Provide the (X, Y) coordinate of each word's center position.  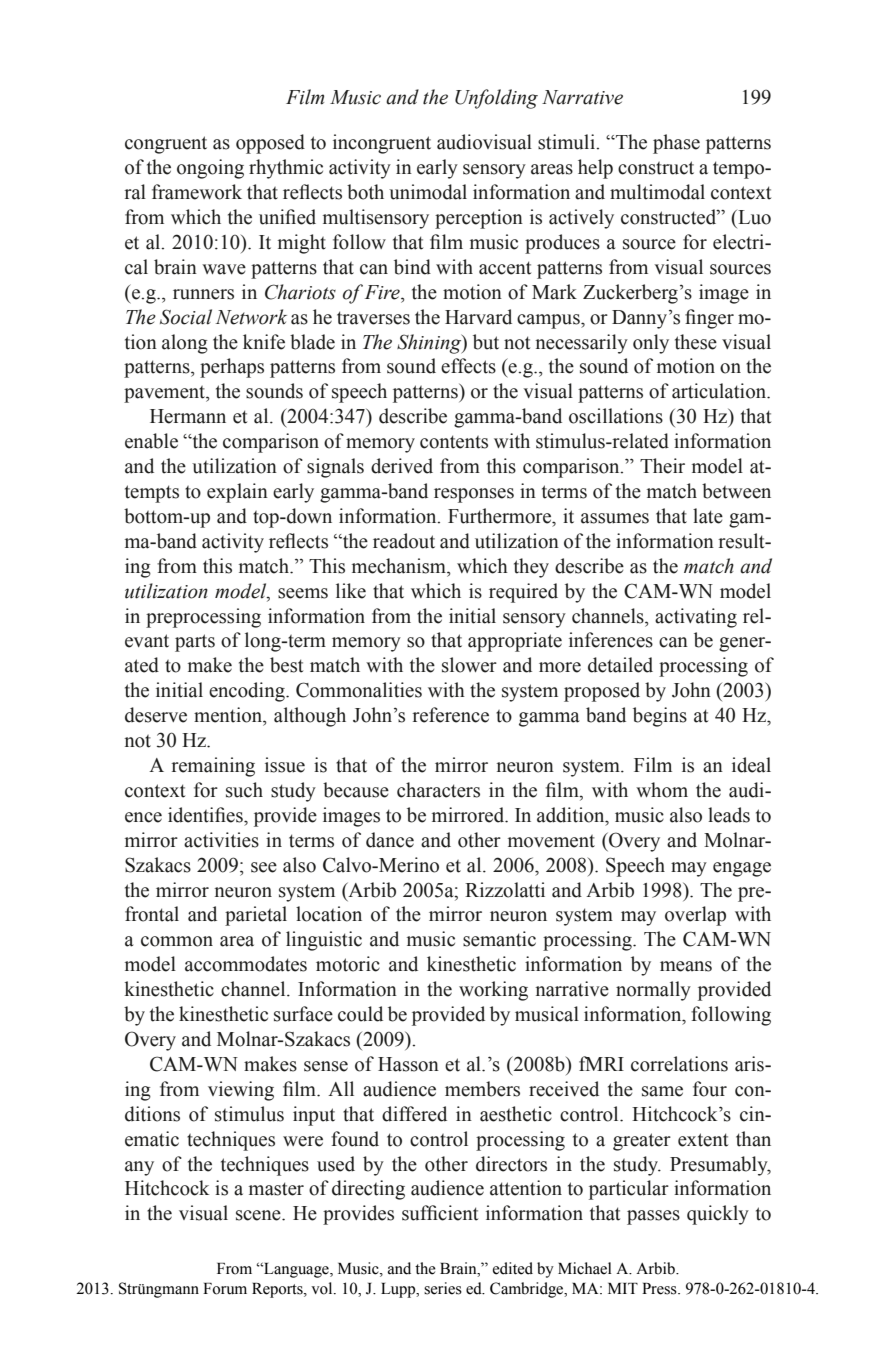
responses (474, 495)
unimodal (428, 192)
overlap (695, 916)
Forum (225, 1289)
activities (221, 840)
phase (676, 144)
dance (390, 840)
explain (237, 493)
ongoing (210, 169)
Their (662, 466)
